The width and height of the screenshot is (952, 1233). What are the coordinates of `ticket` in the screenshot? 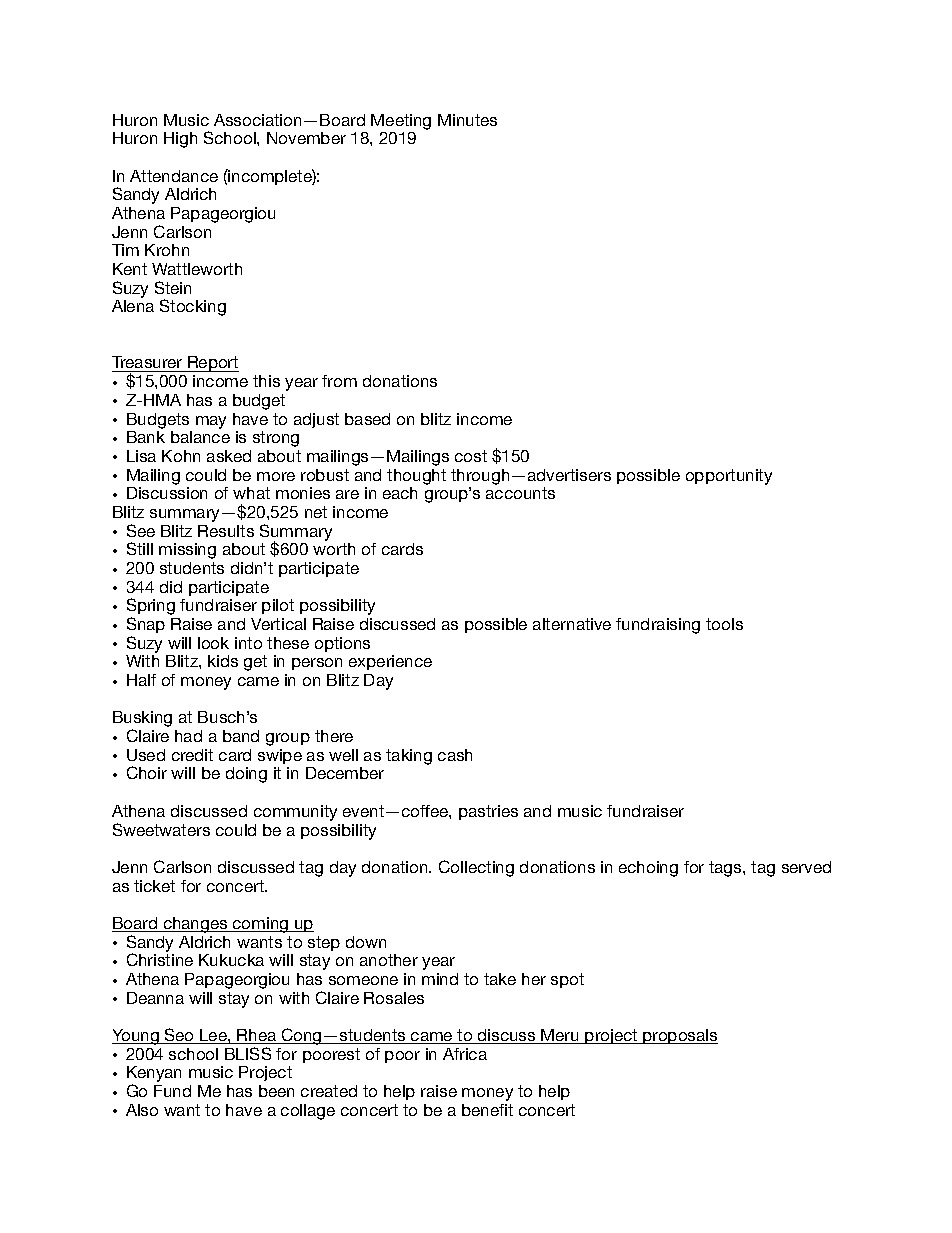 It's located at (154, 886).
